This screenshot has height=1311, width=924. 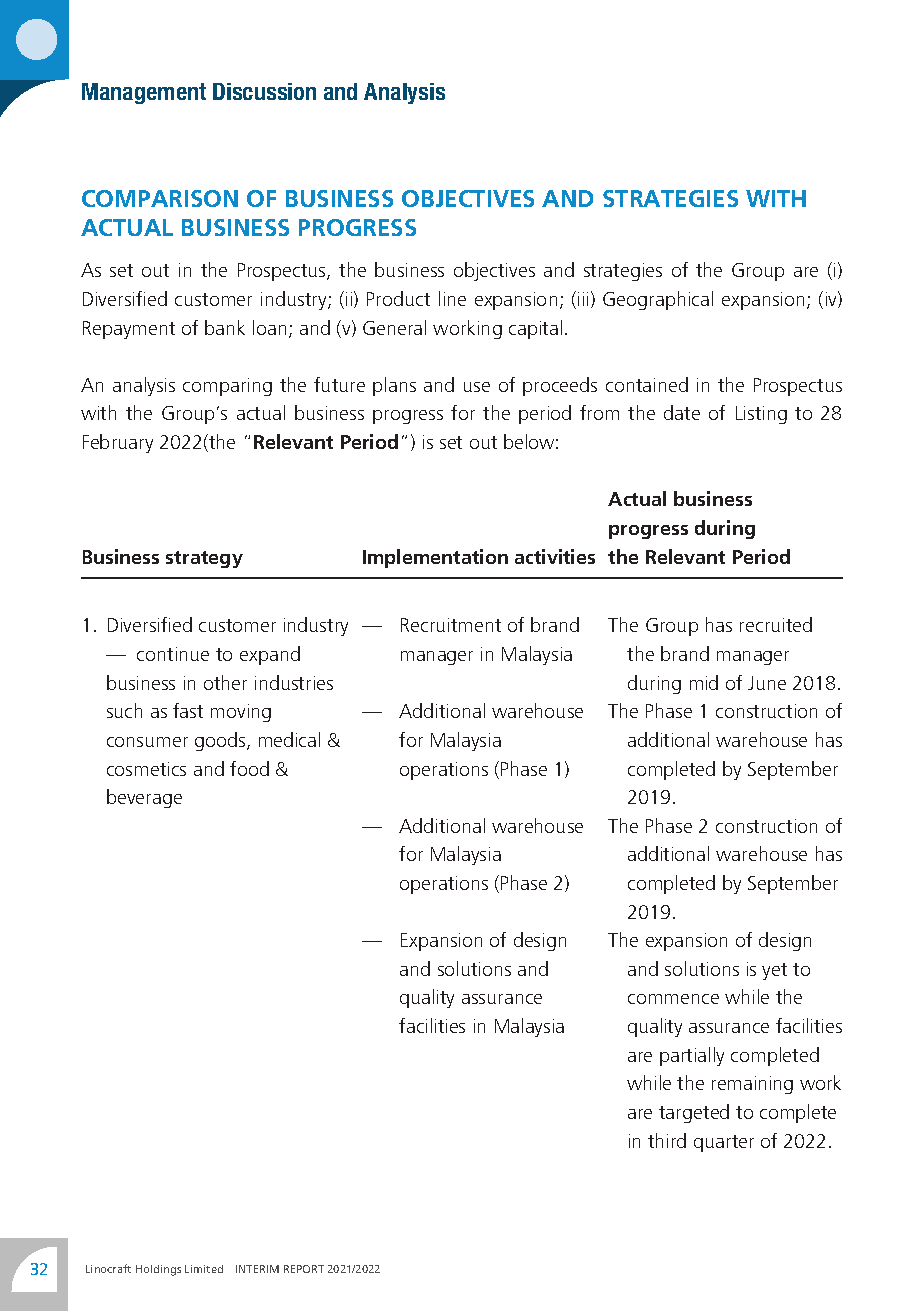 I want to click on mid, so click(x=704, y=682).
